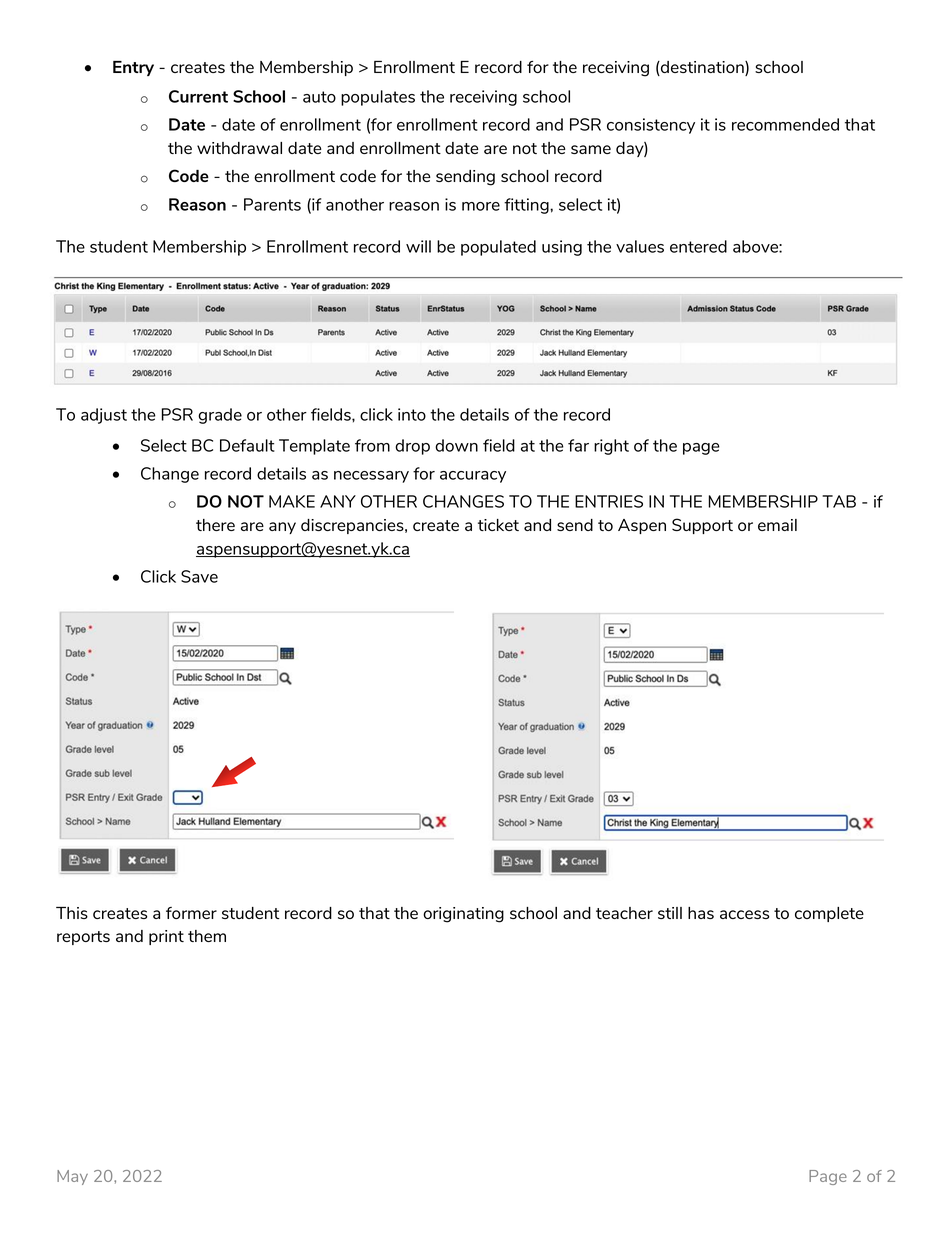  What do you see at coordinates (624, 913) in the page?
I see `teacher` at bounding box center [624, 913].
